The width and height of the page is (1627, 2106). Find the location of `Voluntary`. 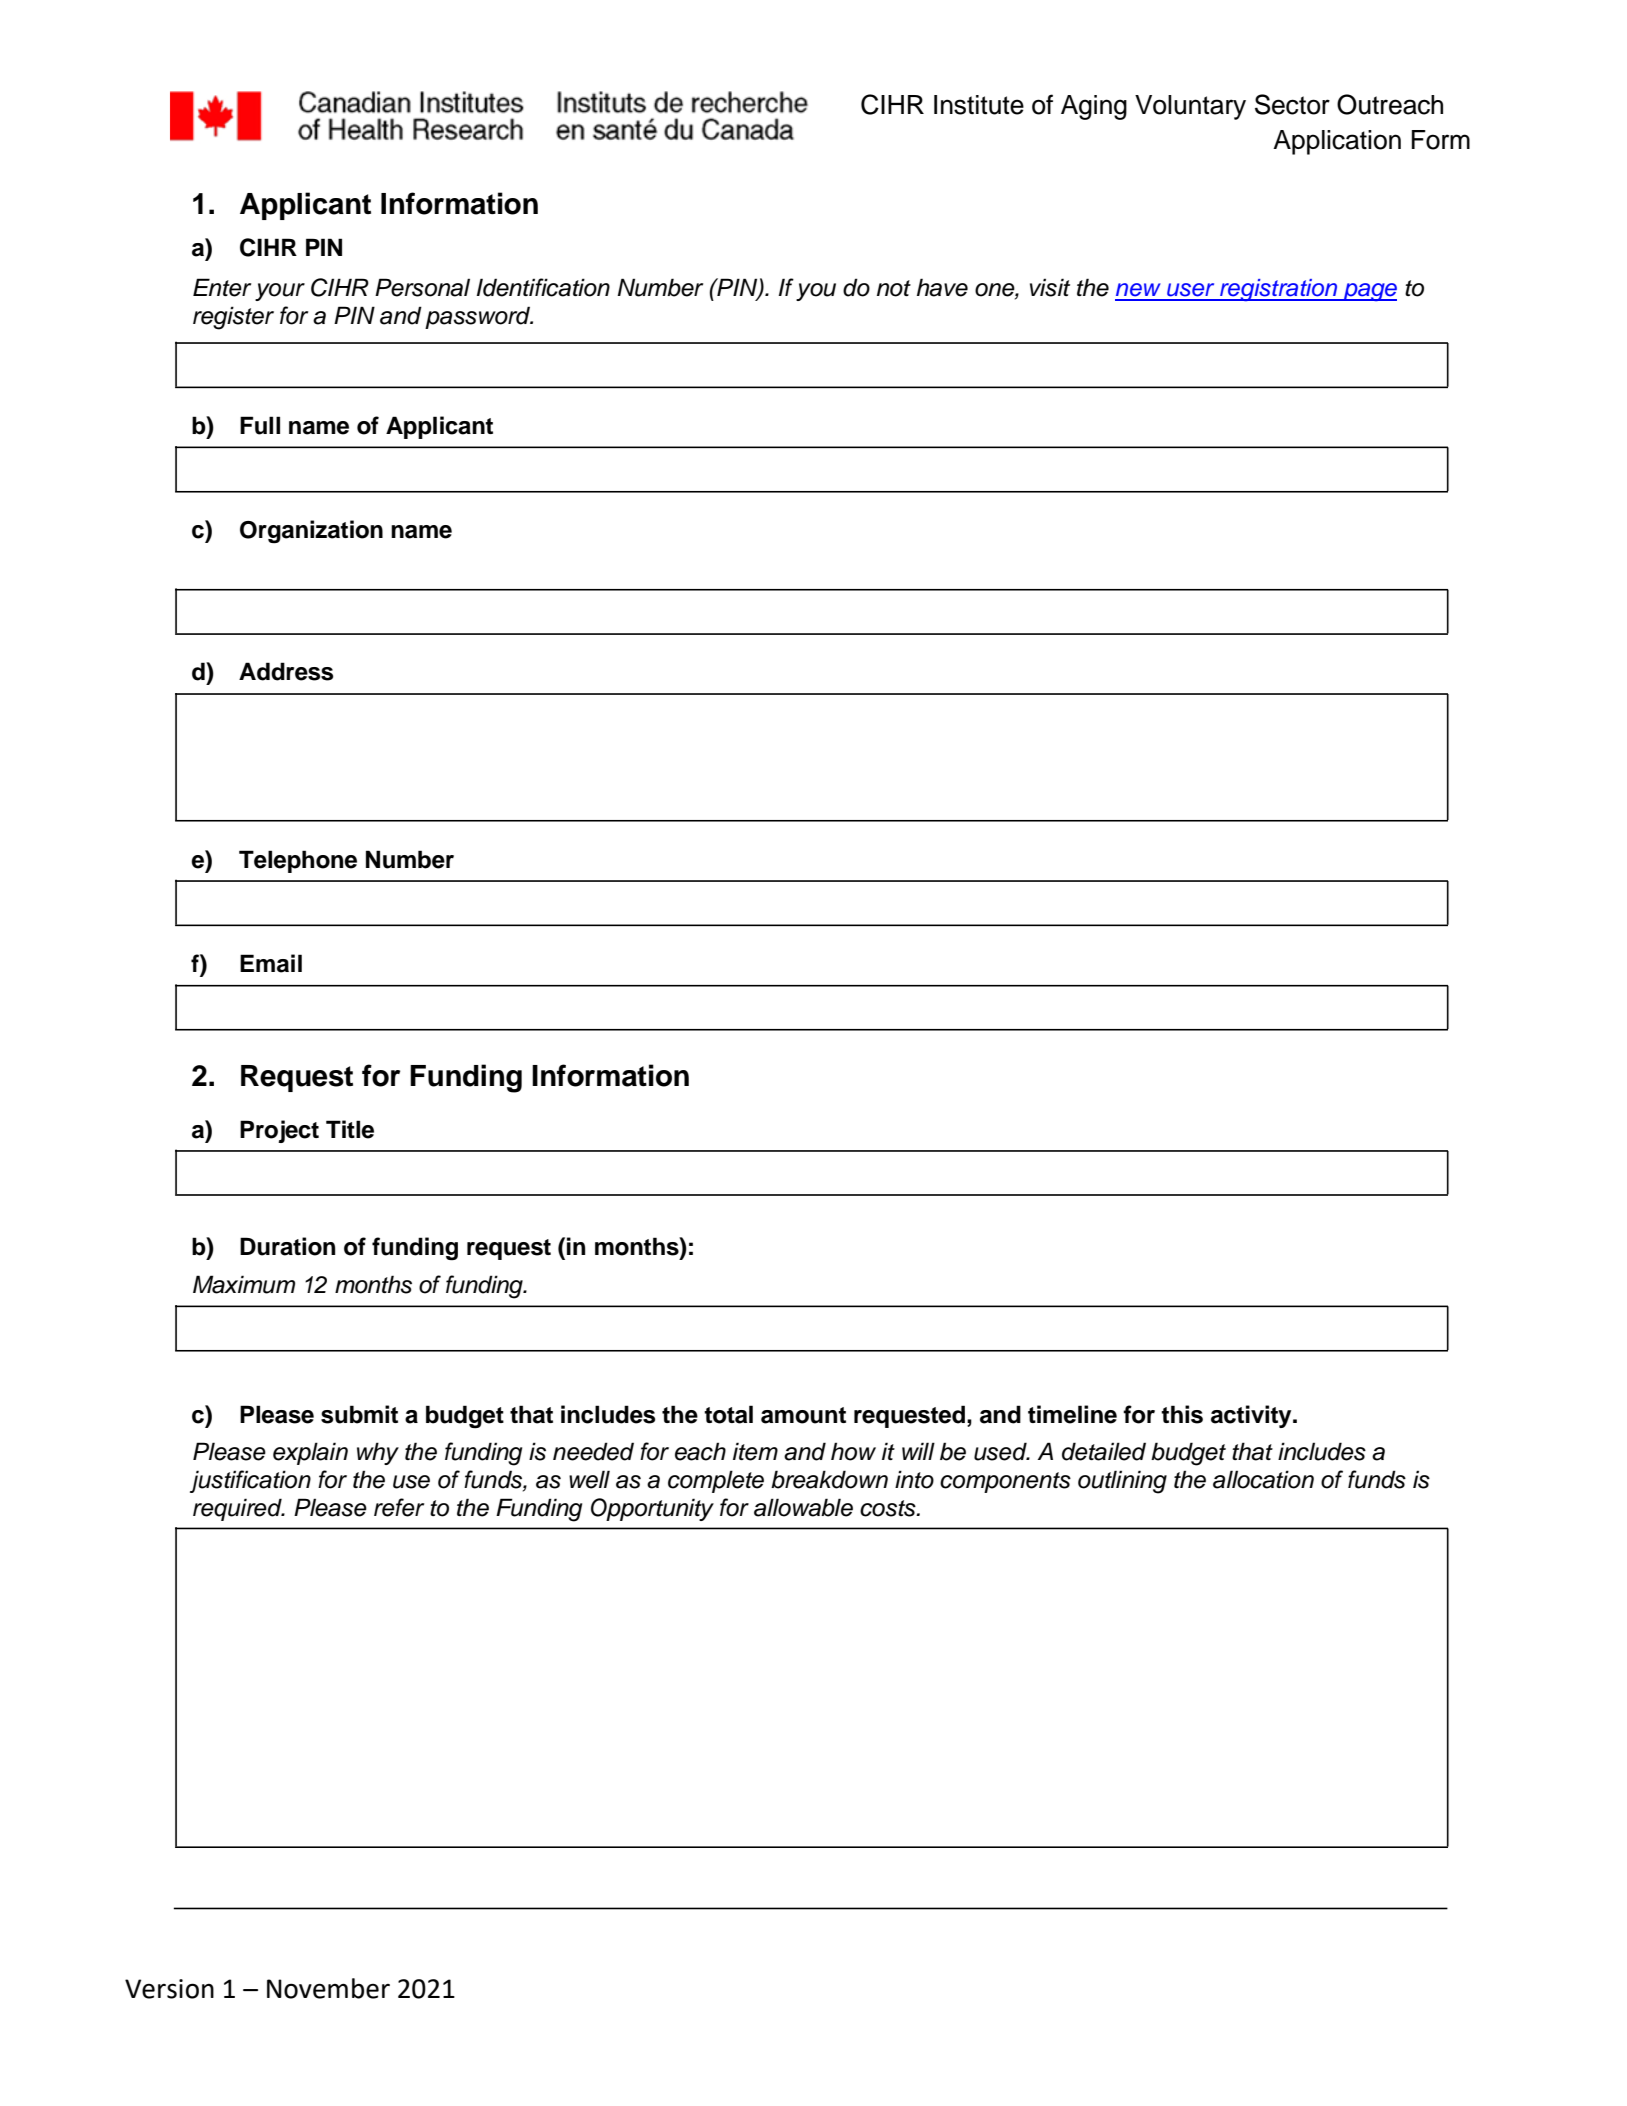

Voluntary is located at coordinates (1190, 107).
